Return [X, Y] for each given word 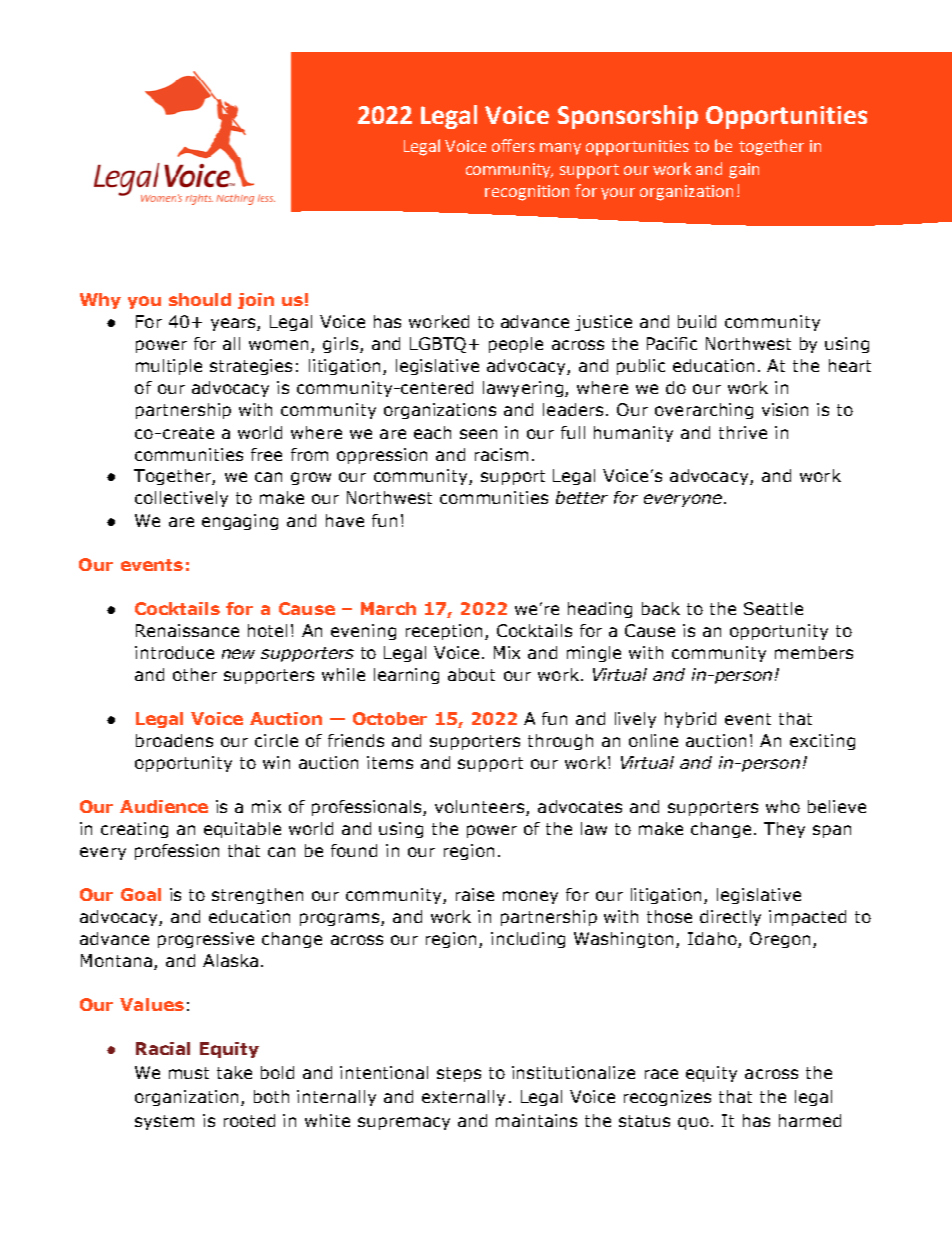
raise [475, 894]
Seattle [773, 608]
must [189, 1073]
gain [744, 171]
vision [785, 409]
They [784, 830]
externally [463, 1098]
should [200, 299]
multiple [169, 367]
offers [513, 145]
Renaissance [187, 630]
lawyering [523, 389]
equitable [242, 830]
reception [444, 632]
